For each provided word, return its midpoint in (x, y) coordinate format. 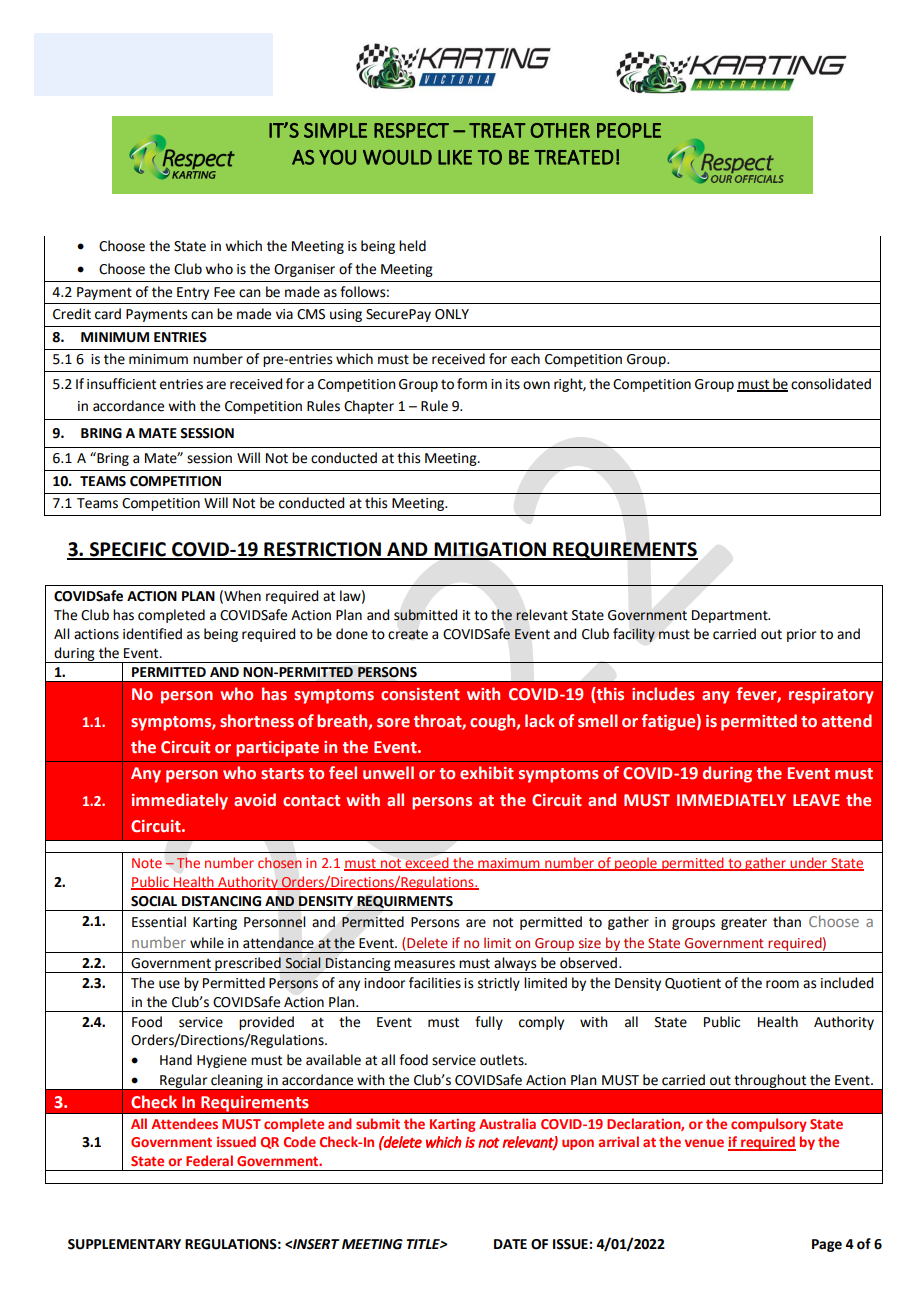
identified (152, 634)
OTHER (560, 130)
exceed (427, 864)
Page (827, 1245)
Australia (507, 1123)
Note (147, 863)
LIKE (455, 157)
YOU (337, 157)
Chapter (369, 407)
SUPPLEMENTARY (124, 1244)
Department (731, 616)
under (809, 864)
